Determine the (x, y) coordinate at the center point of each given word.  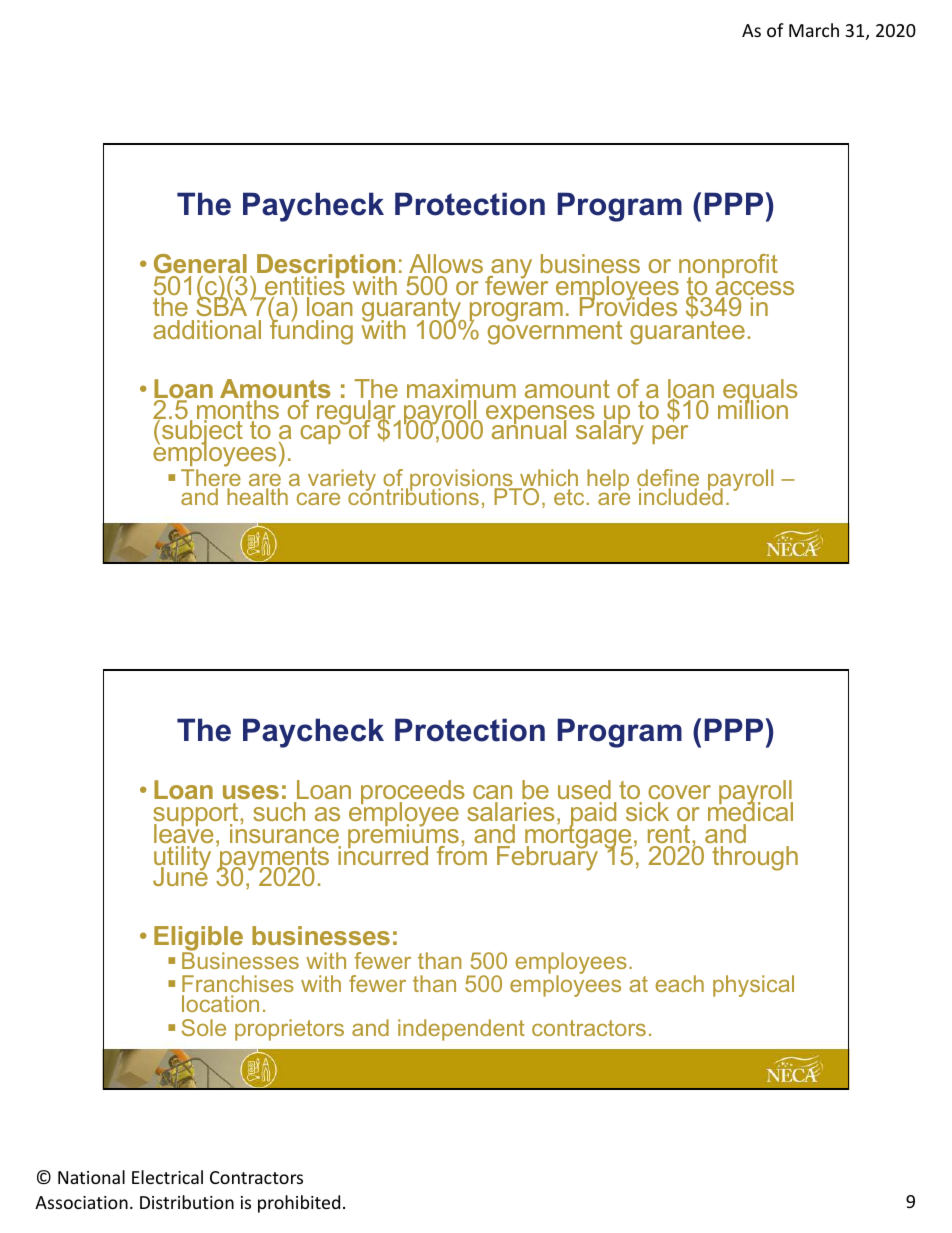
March (814, 30)
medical (750, 810)
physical (753, 986)
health (257, 496)
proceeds (413, 794)
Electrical (167, 1177)
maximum (461, 390)
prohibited (299, 1204)
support (197, 816)
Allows (446, 263)
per (670, 434)
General (200, 263)
